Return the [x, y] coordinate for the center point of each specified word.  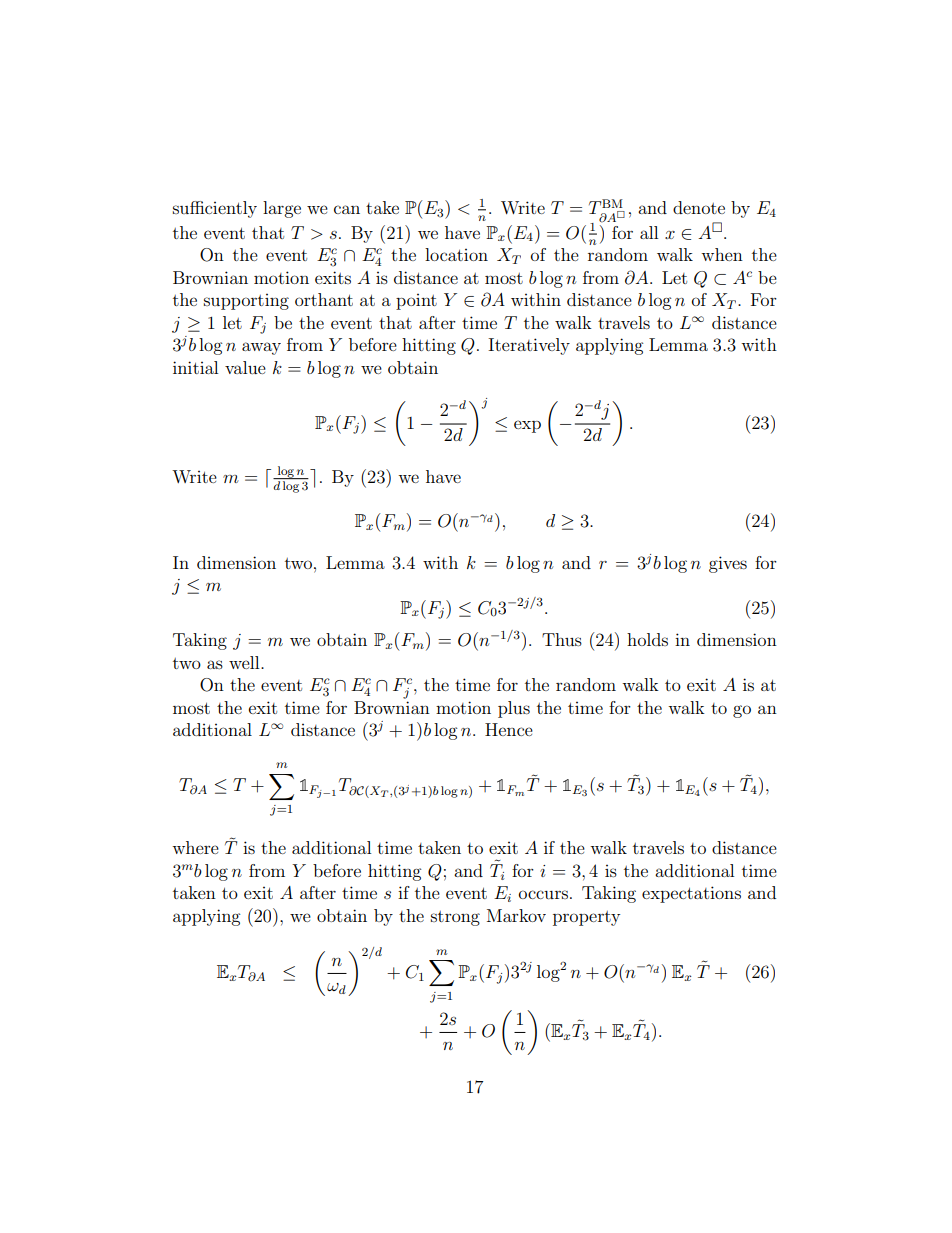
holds [647, 639]
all [649, 232]
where [195, 847]
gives [728, 564]
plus [514, 709]
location [456, 254]
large [282, 209]
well [245, 662]
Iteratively [529, 346]
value [245, 367]
